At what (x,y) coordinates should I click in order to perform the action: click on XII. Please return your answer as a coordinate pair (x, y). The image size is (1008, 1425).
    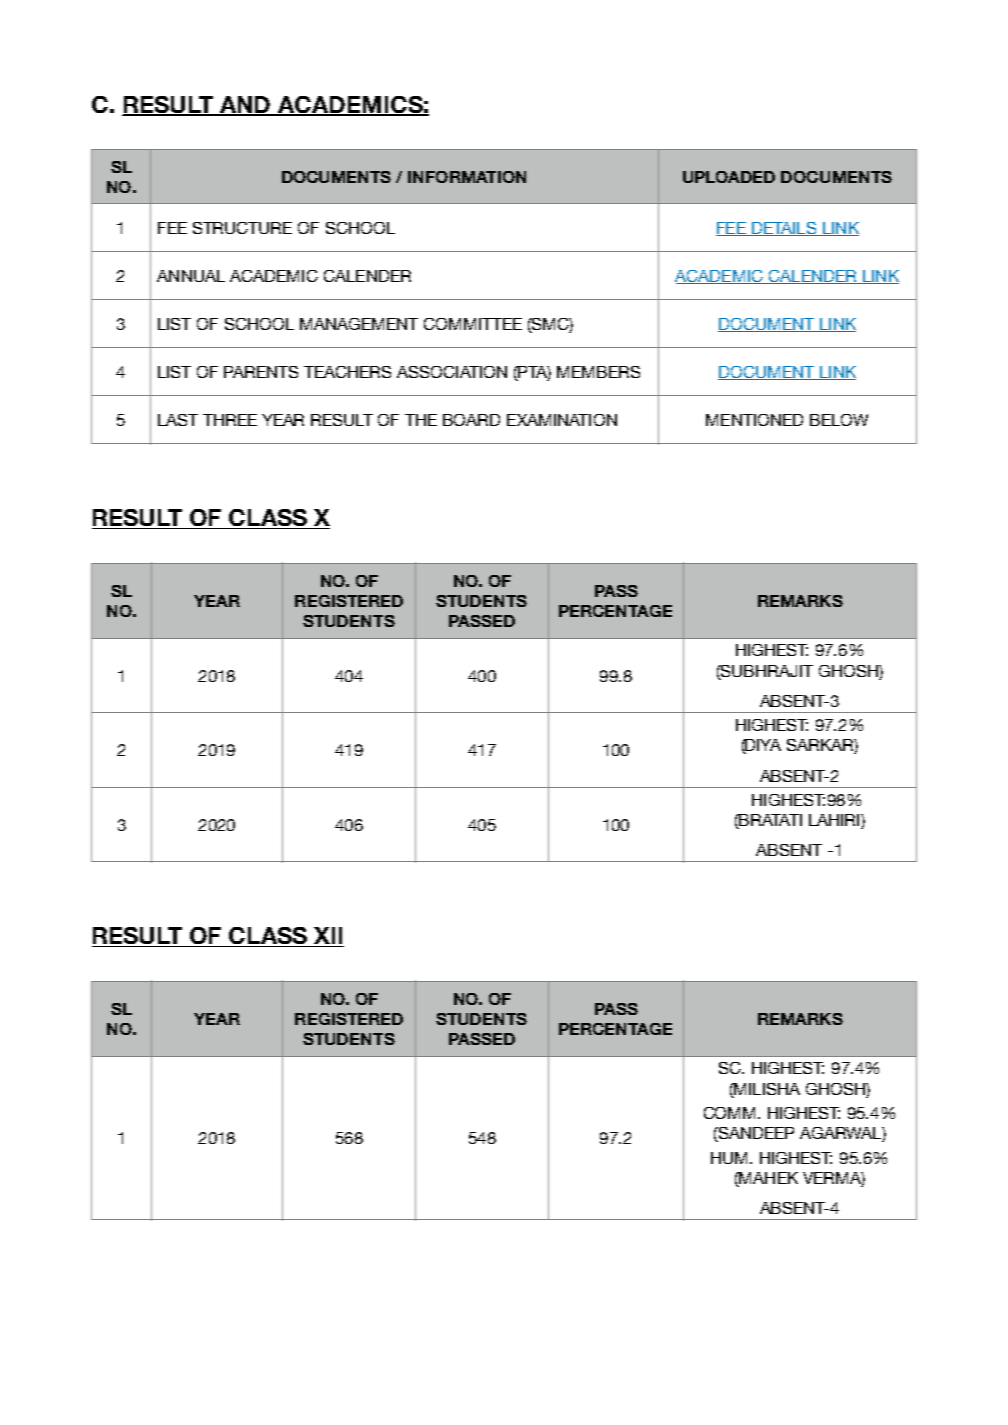
    Looking at the image, I should click on (328, 937).
